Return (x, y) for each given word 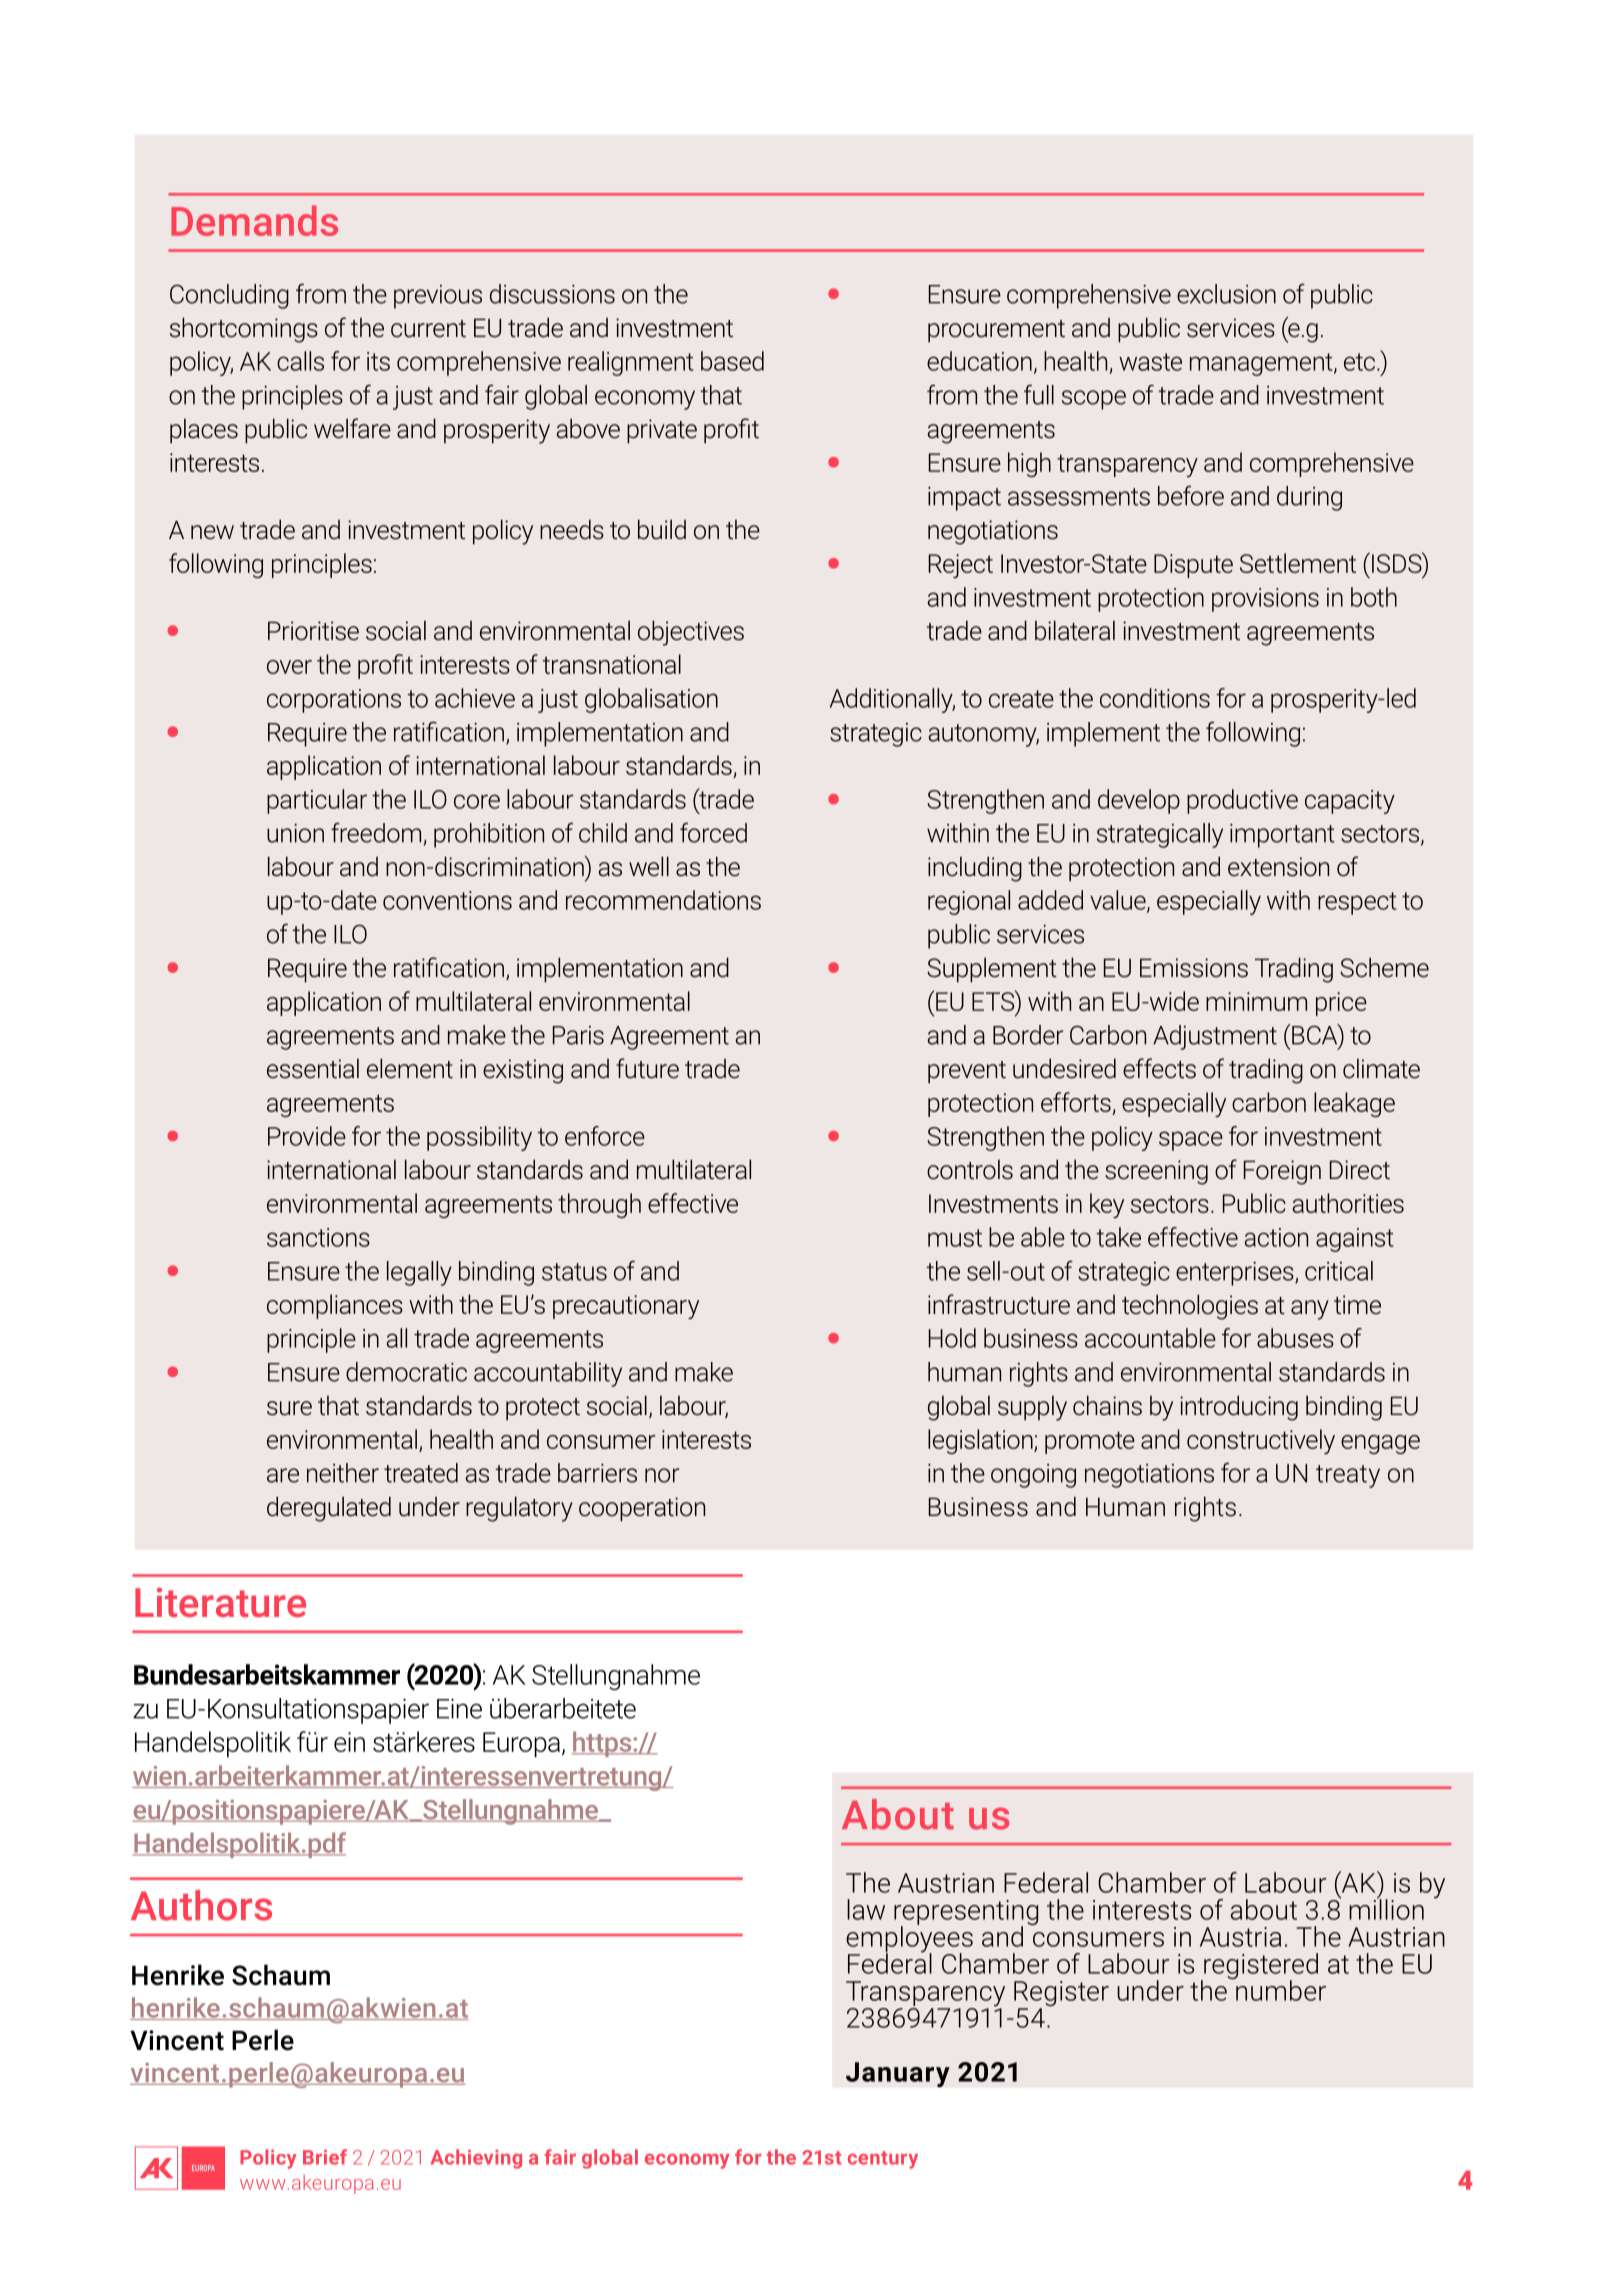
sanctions (318, 1237)
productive (1242, 801)
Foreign (1282, 1172)
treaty (1348, 1476)
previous (438, 297)
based (732, 361)
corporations (334, 701)
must (955, 1238)
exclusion (1226, 294)
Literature (220, 1602)
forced (713, 832)
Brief (325, 2157)
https (603, 1744)
